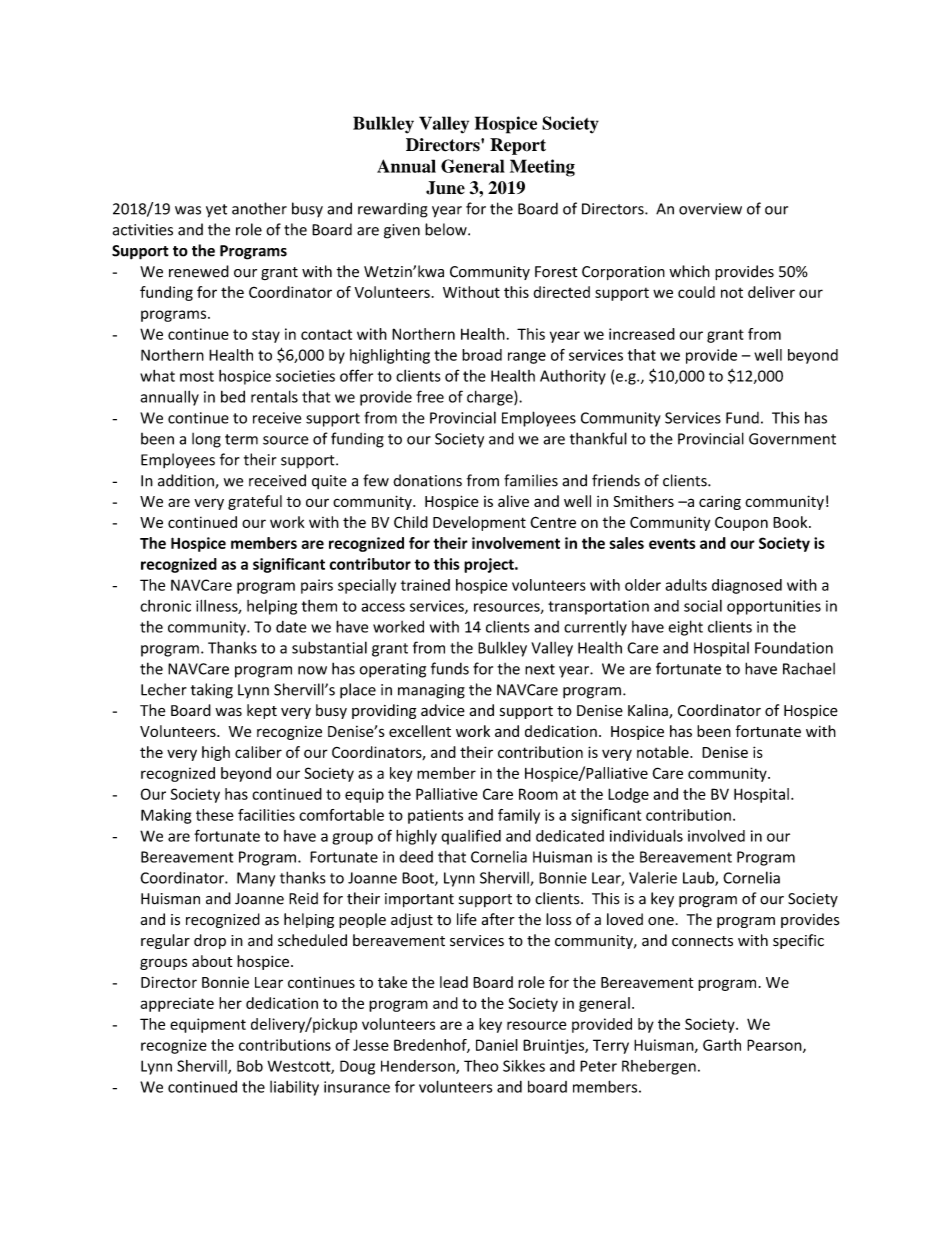 This image has height=1233, width=952. I want to click on addition, so click(187, 481).
